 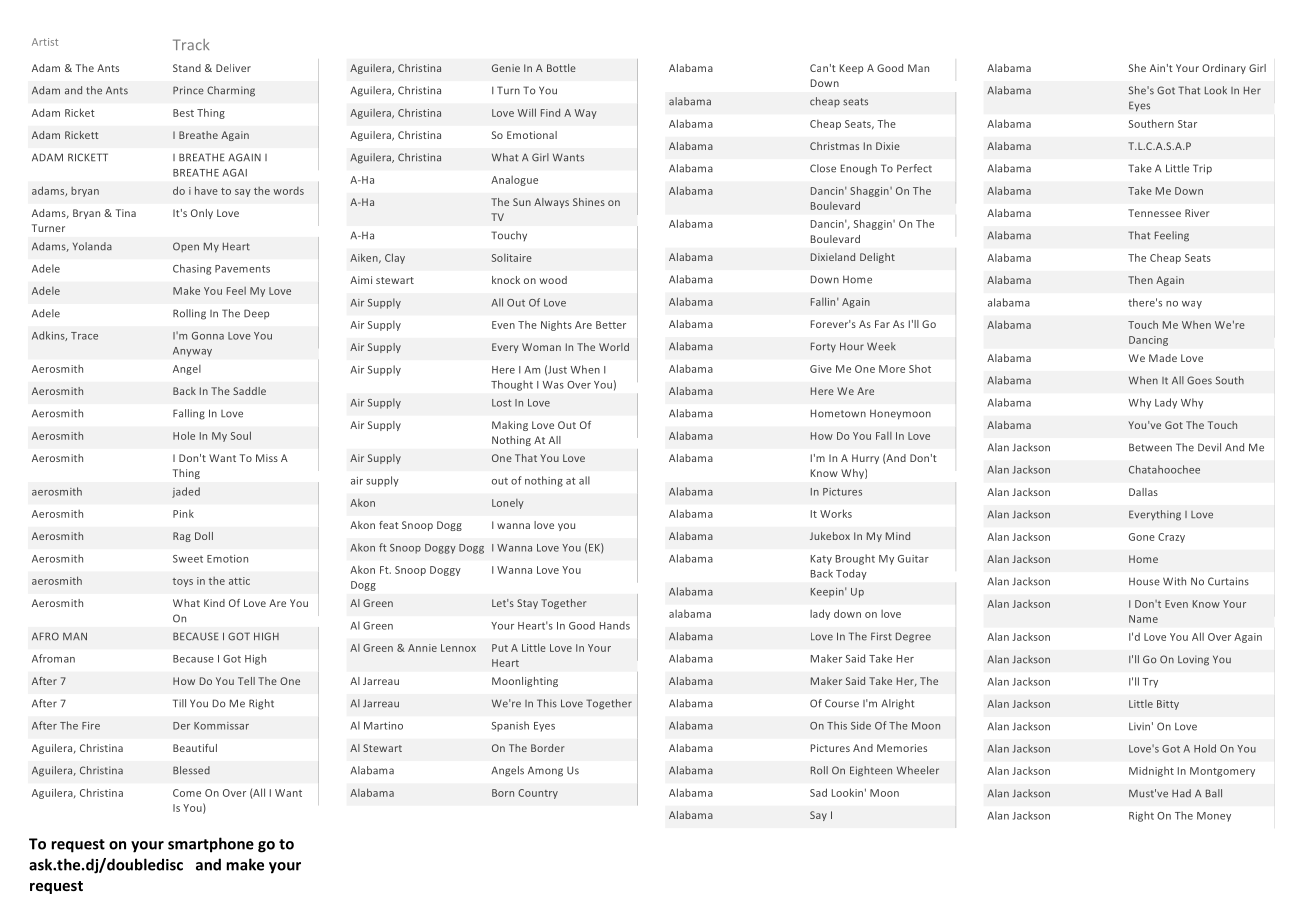 I want to click on Ordinary, so click(x=1224, y=69).
